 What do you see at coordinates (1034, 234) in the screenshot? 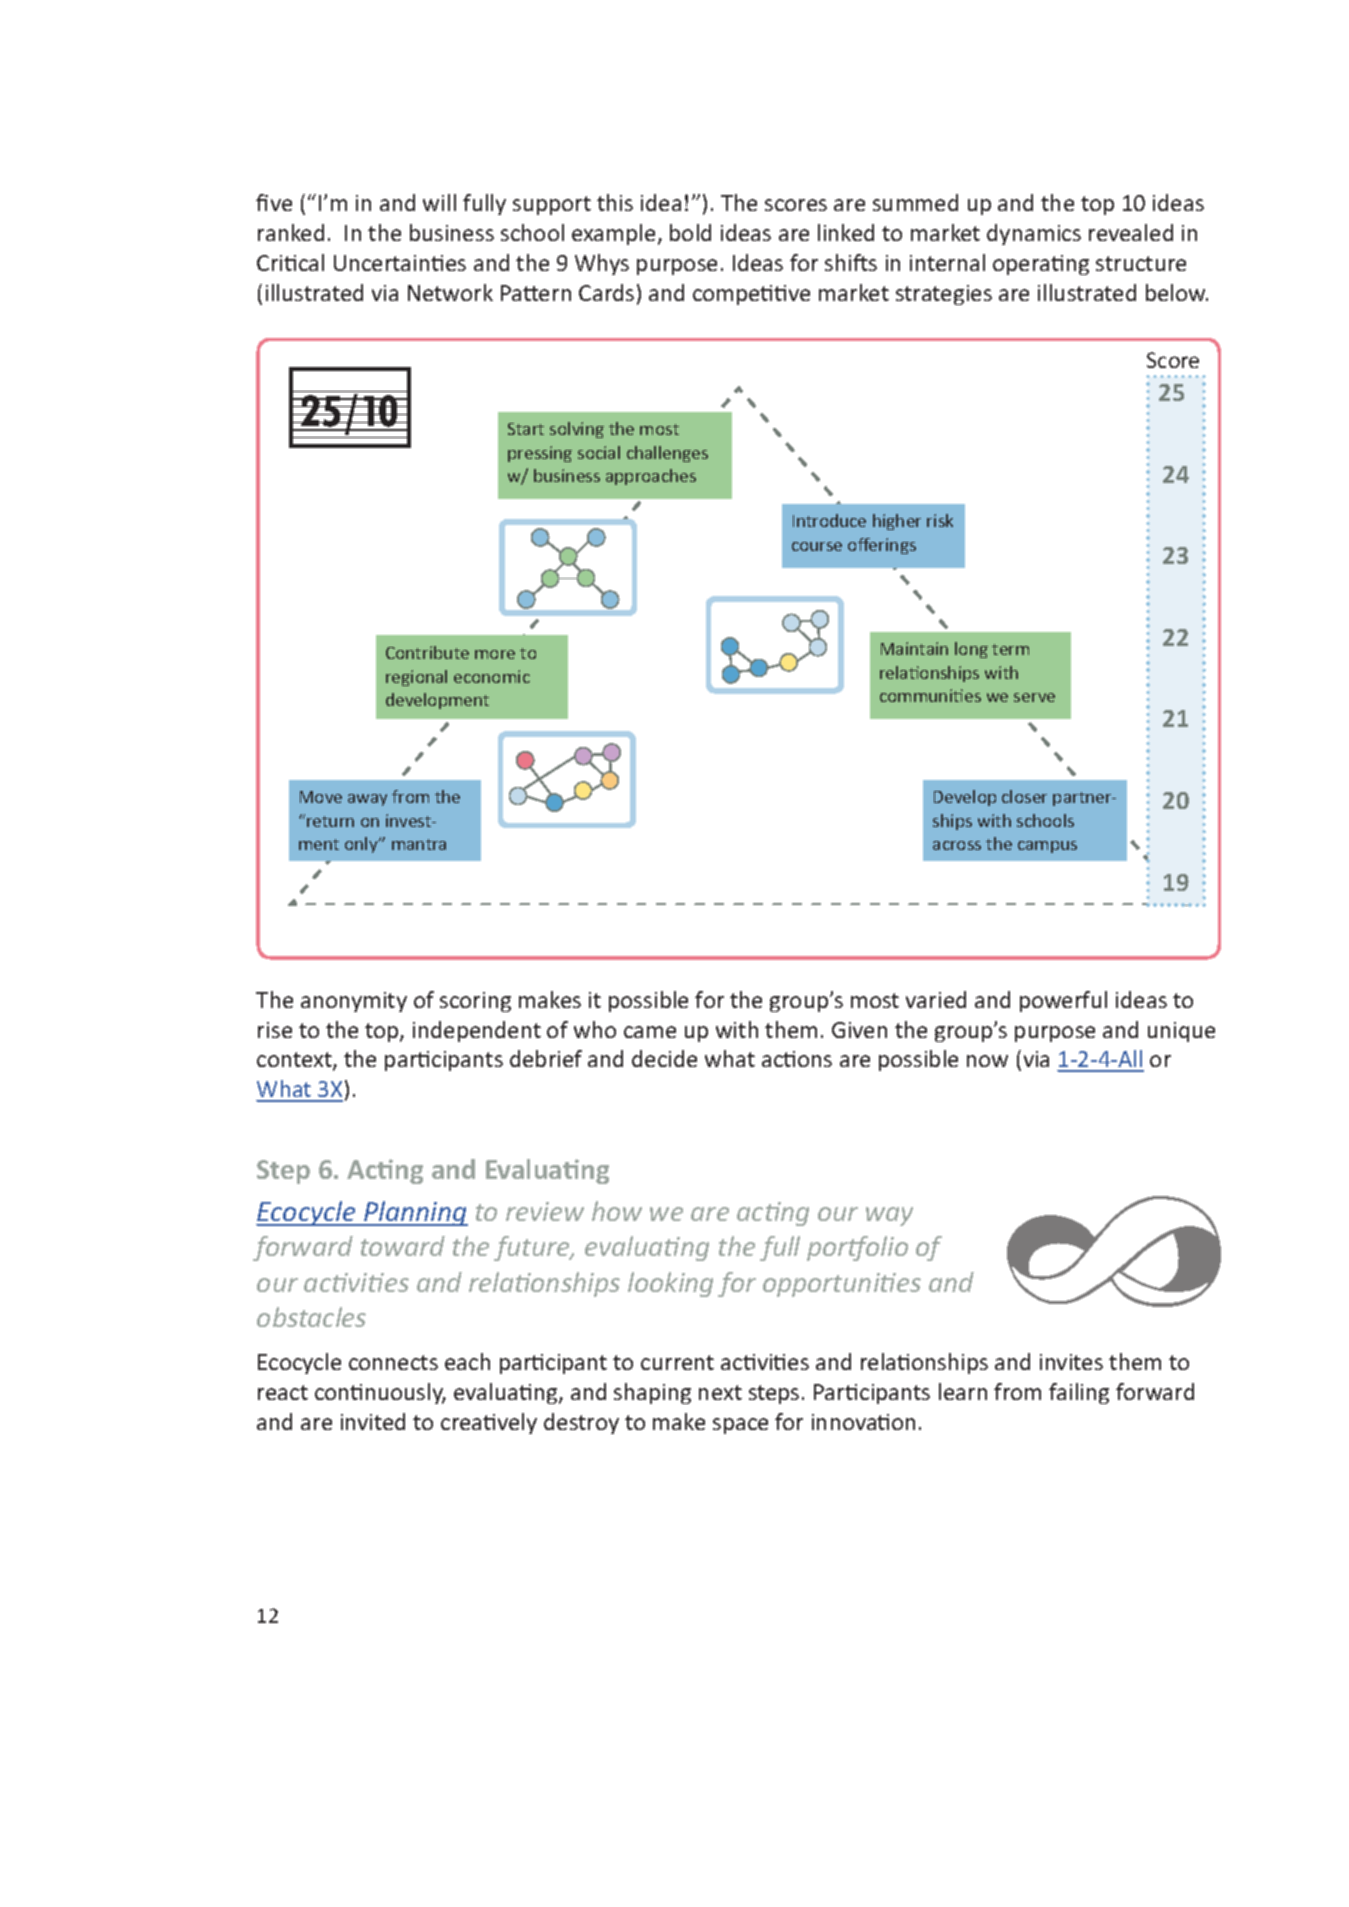
I see `dynamics` at bounding box center [1034, 234].
